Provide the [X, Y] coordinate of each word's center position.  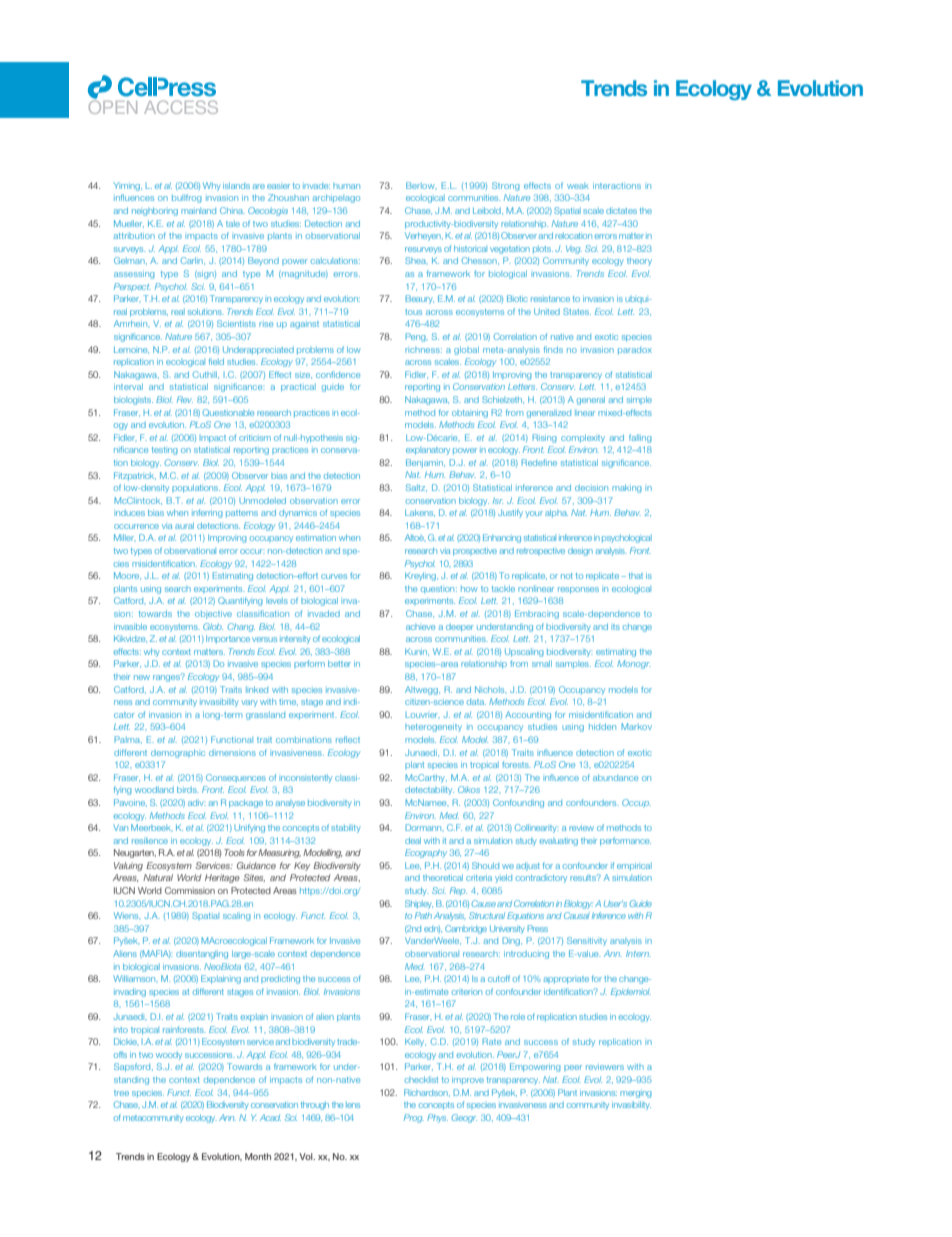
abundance [615, 777]
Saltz [416, 487]
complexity [583, 438]
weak [578, 186]
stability [346, 828]
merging [636, 1094]
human [346, 186]
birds [188, 789]
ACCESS [181, 107]
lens [353, 1105]
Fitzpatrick [135, 476]
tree [121, 1093]
